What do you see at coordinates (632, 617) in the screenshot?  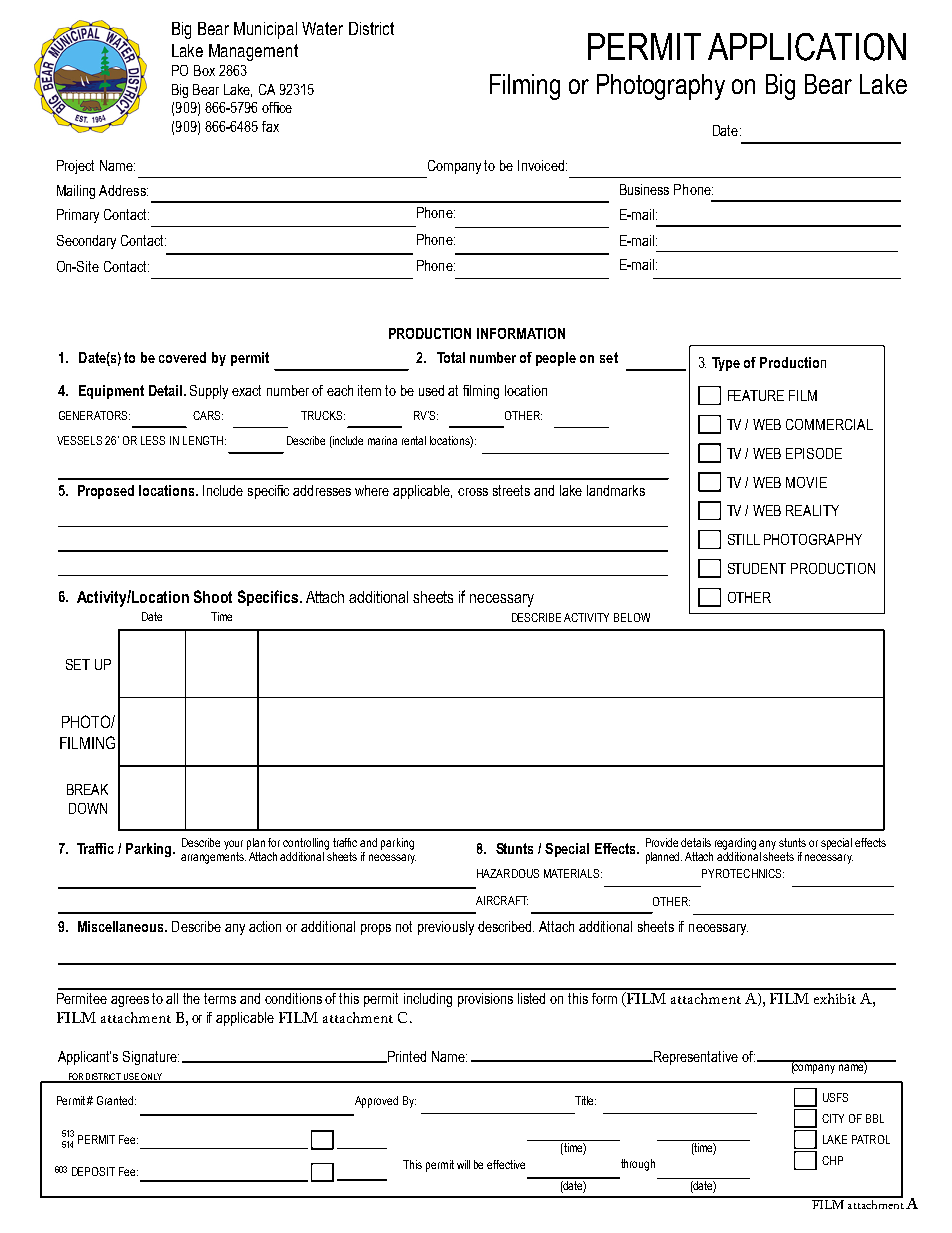 I see `BELOW` at bounding box center [632, 617].
